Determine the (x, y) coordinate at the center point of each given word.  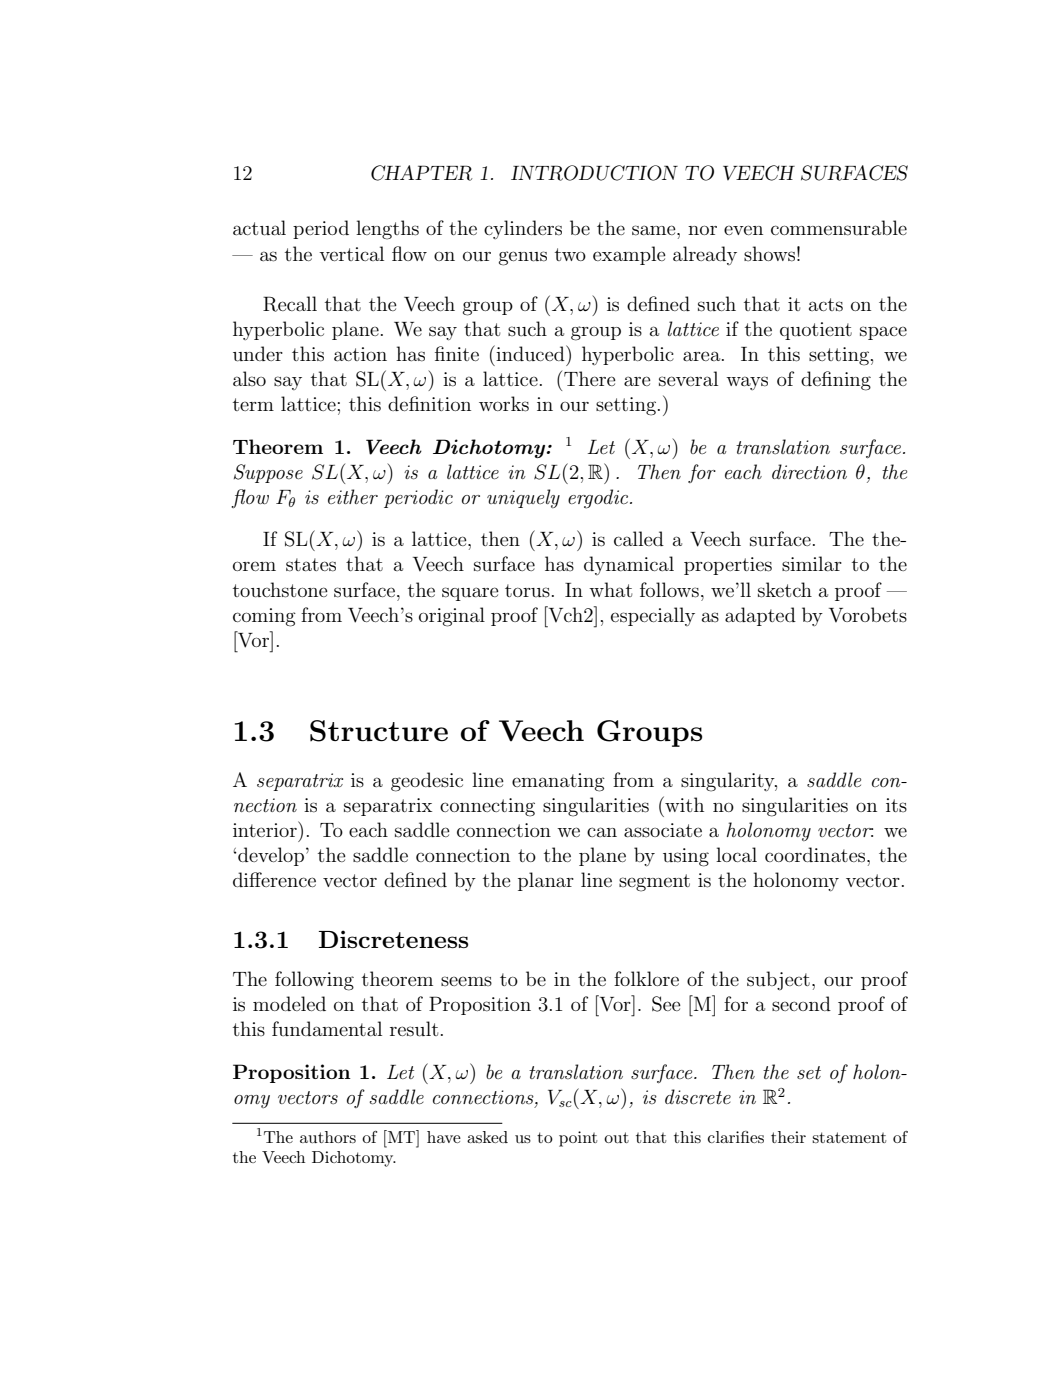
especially (653, 616)
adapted (760, 616)
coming (264, 617)
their (788, 1137)
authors (328, 1137)
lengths (387, 230)
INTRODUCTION (594, 173)
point (578, 1139)
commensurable (839, 228)
